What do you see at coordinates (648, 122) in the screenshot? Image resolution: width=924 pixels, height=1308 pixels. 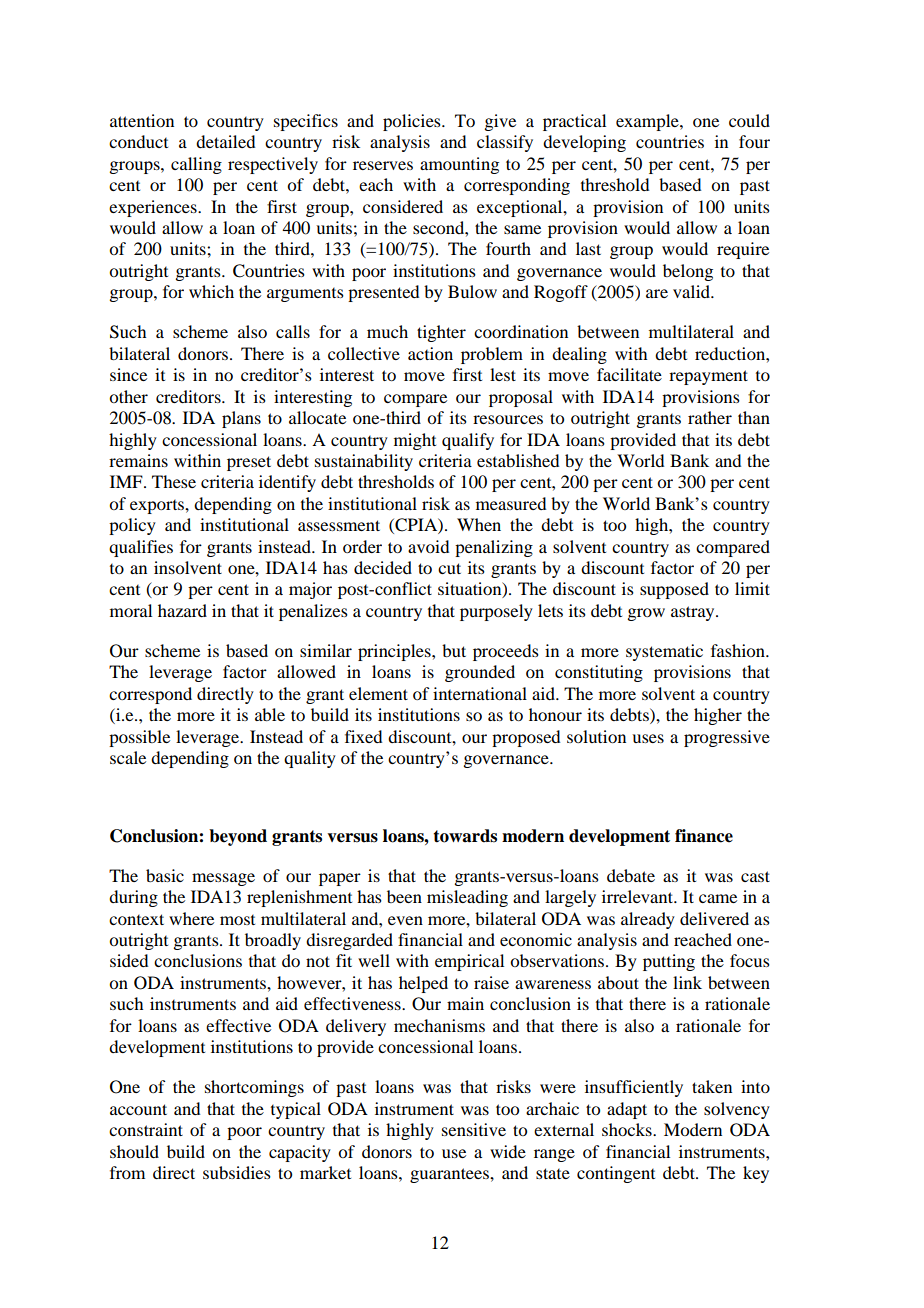 I see `example` at bounding box center [648, 122].
